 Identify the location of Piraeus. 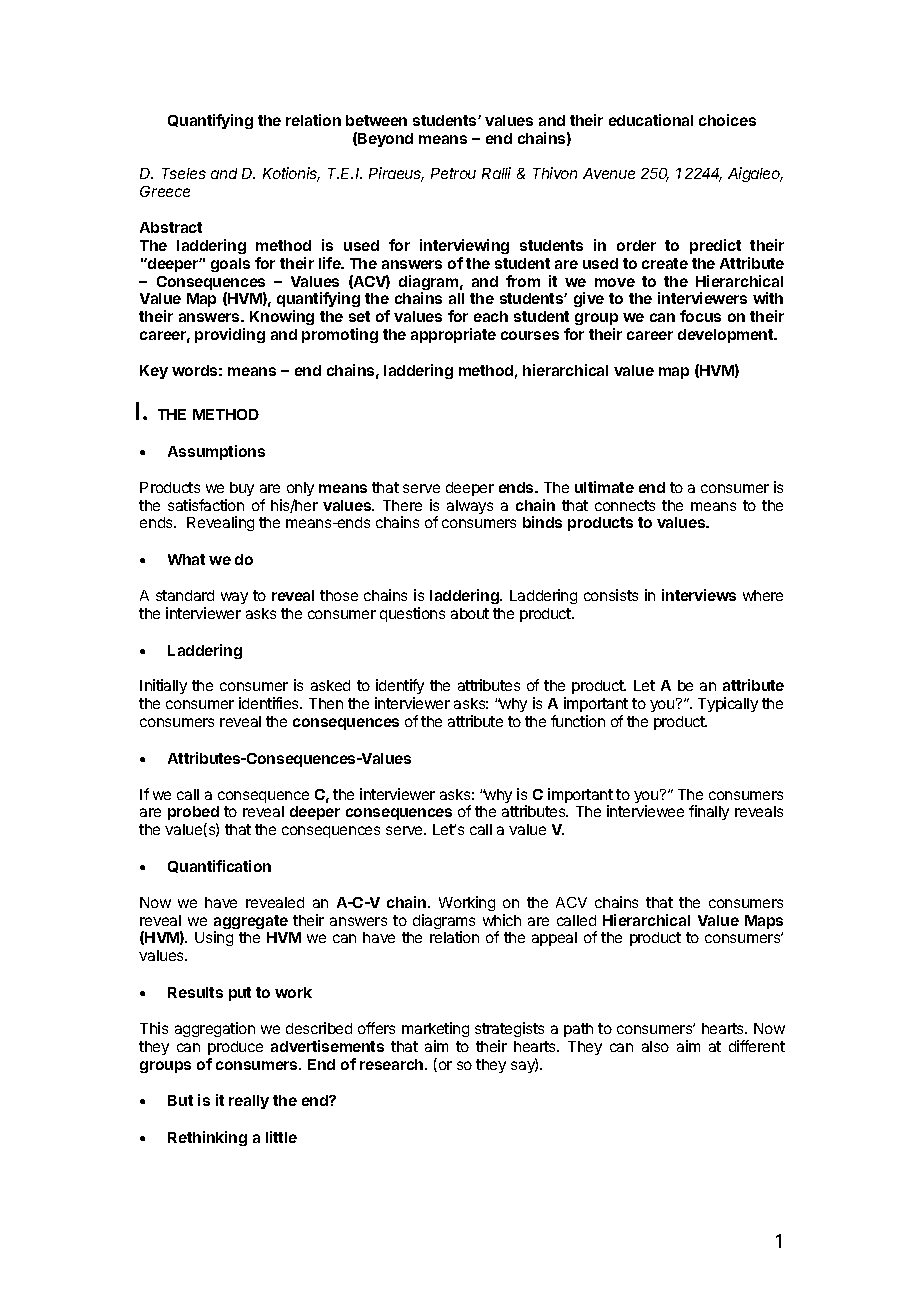
(396, 174).
